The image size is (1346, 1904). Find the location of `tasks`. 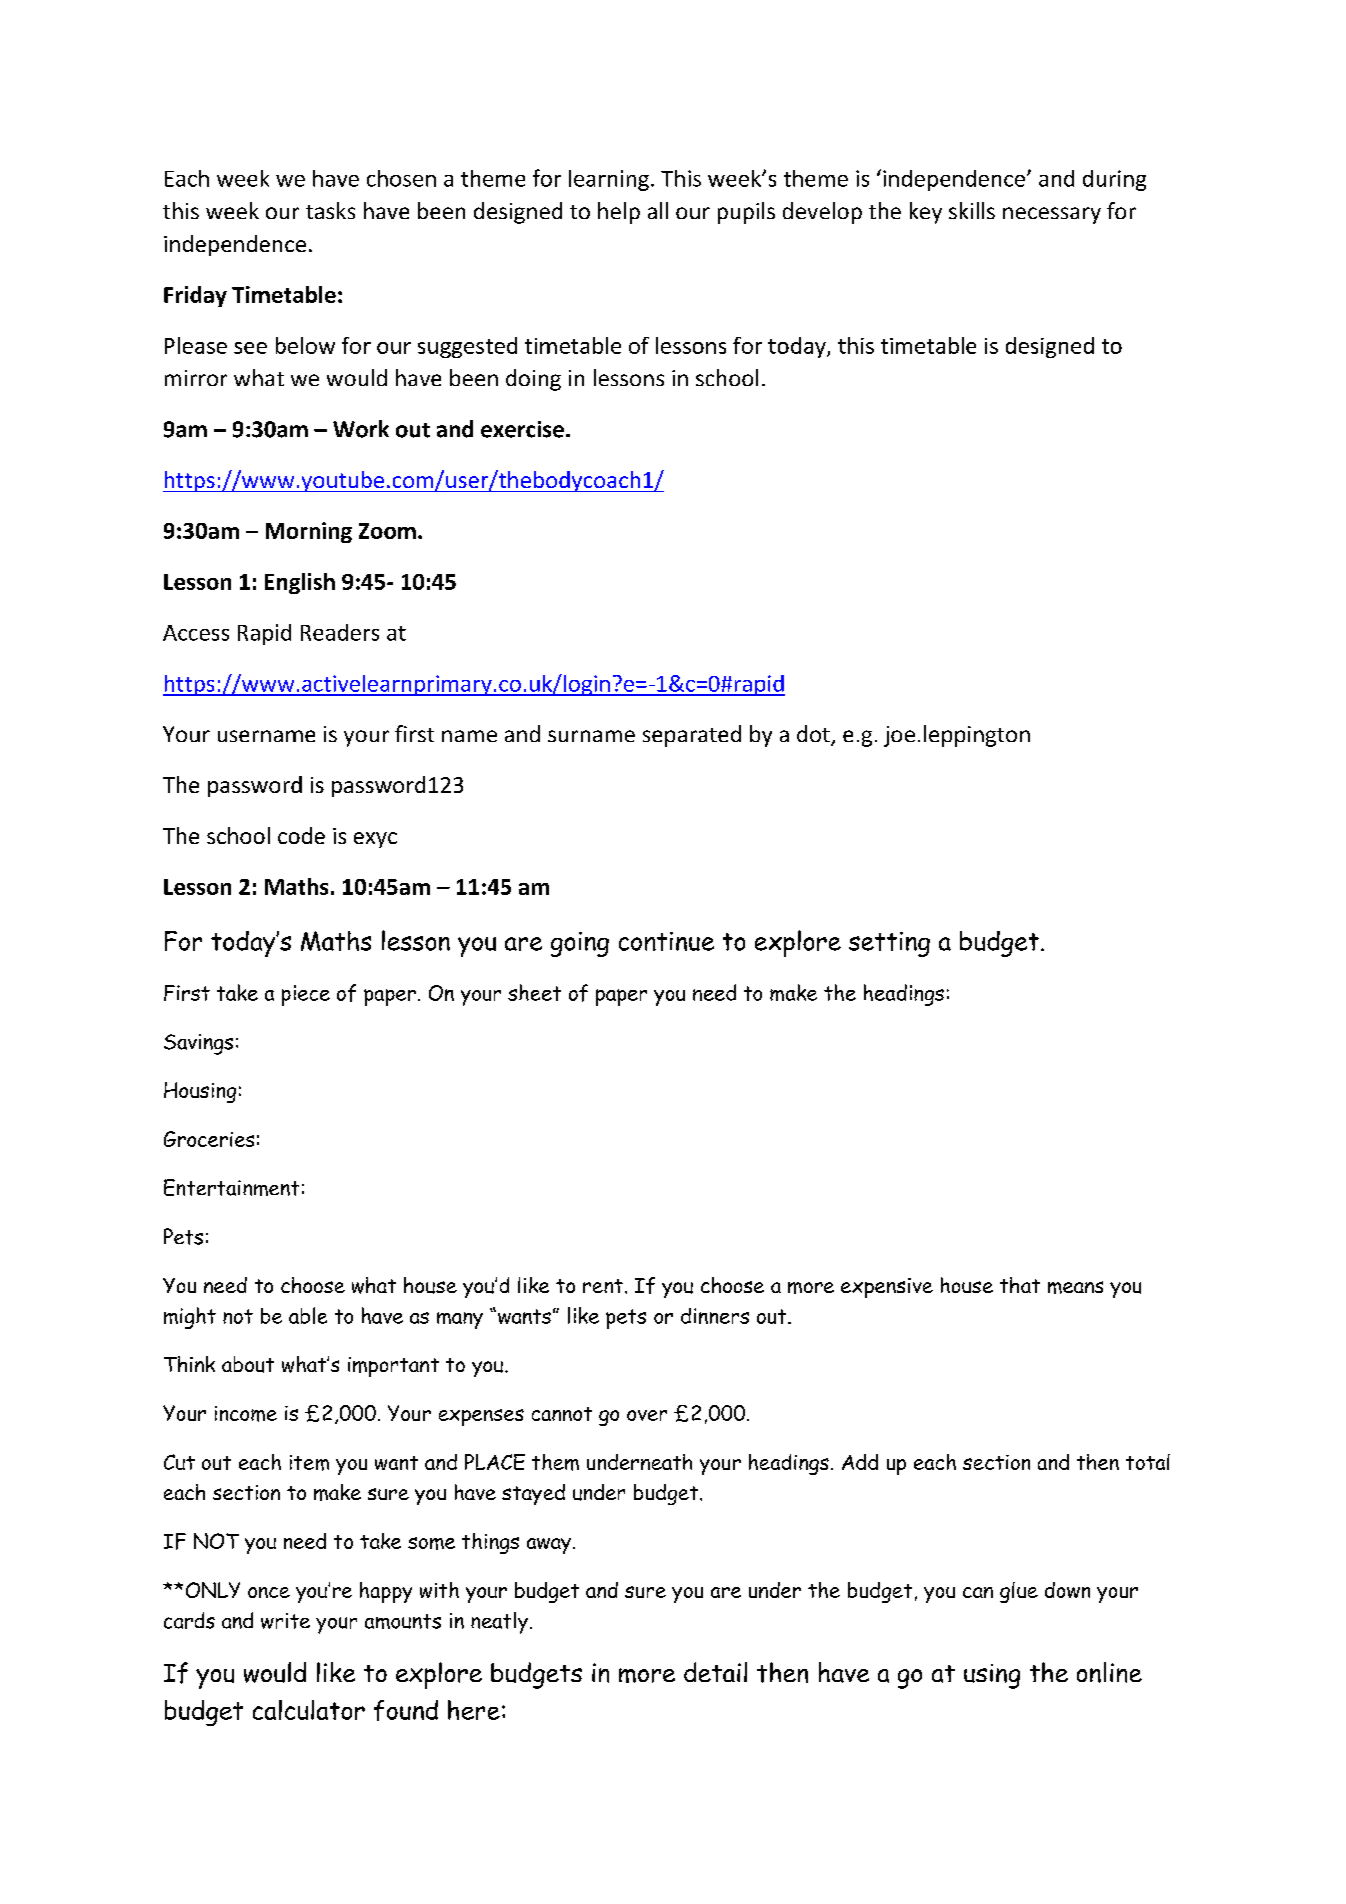

tasks is located at coordinates (330, 210).
